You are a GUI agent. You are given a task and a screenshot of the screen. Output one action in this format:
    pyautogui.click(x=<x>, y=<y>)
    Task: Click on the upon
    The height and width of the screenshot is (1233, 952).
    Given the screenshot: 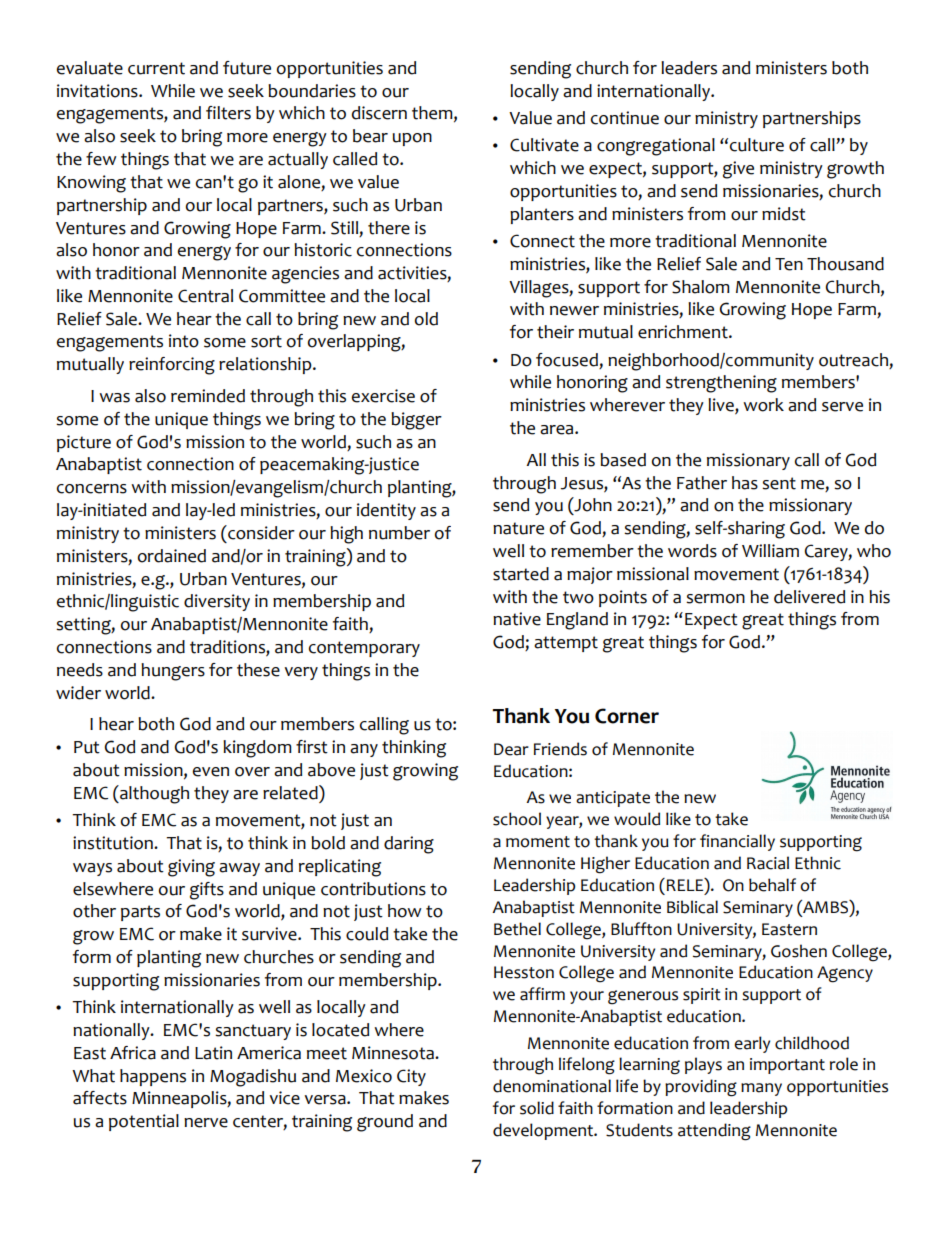 What is the action you would take?
    pyautogui.click(x=412, y=139)
